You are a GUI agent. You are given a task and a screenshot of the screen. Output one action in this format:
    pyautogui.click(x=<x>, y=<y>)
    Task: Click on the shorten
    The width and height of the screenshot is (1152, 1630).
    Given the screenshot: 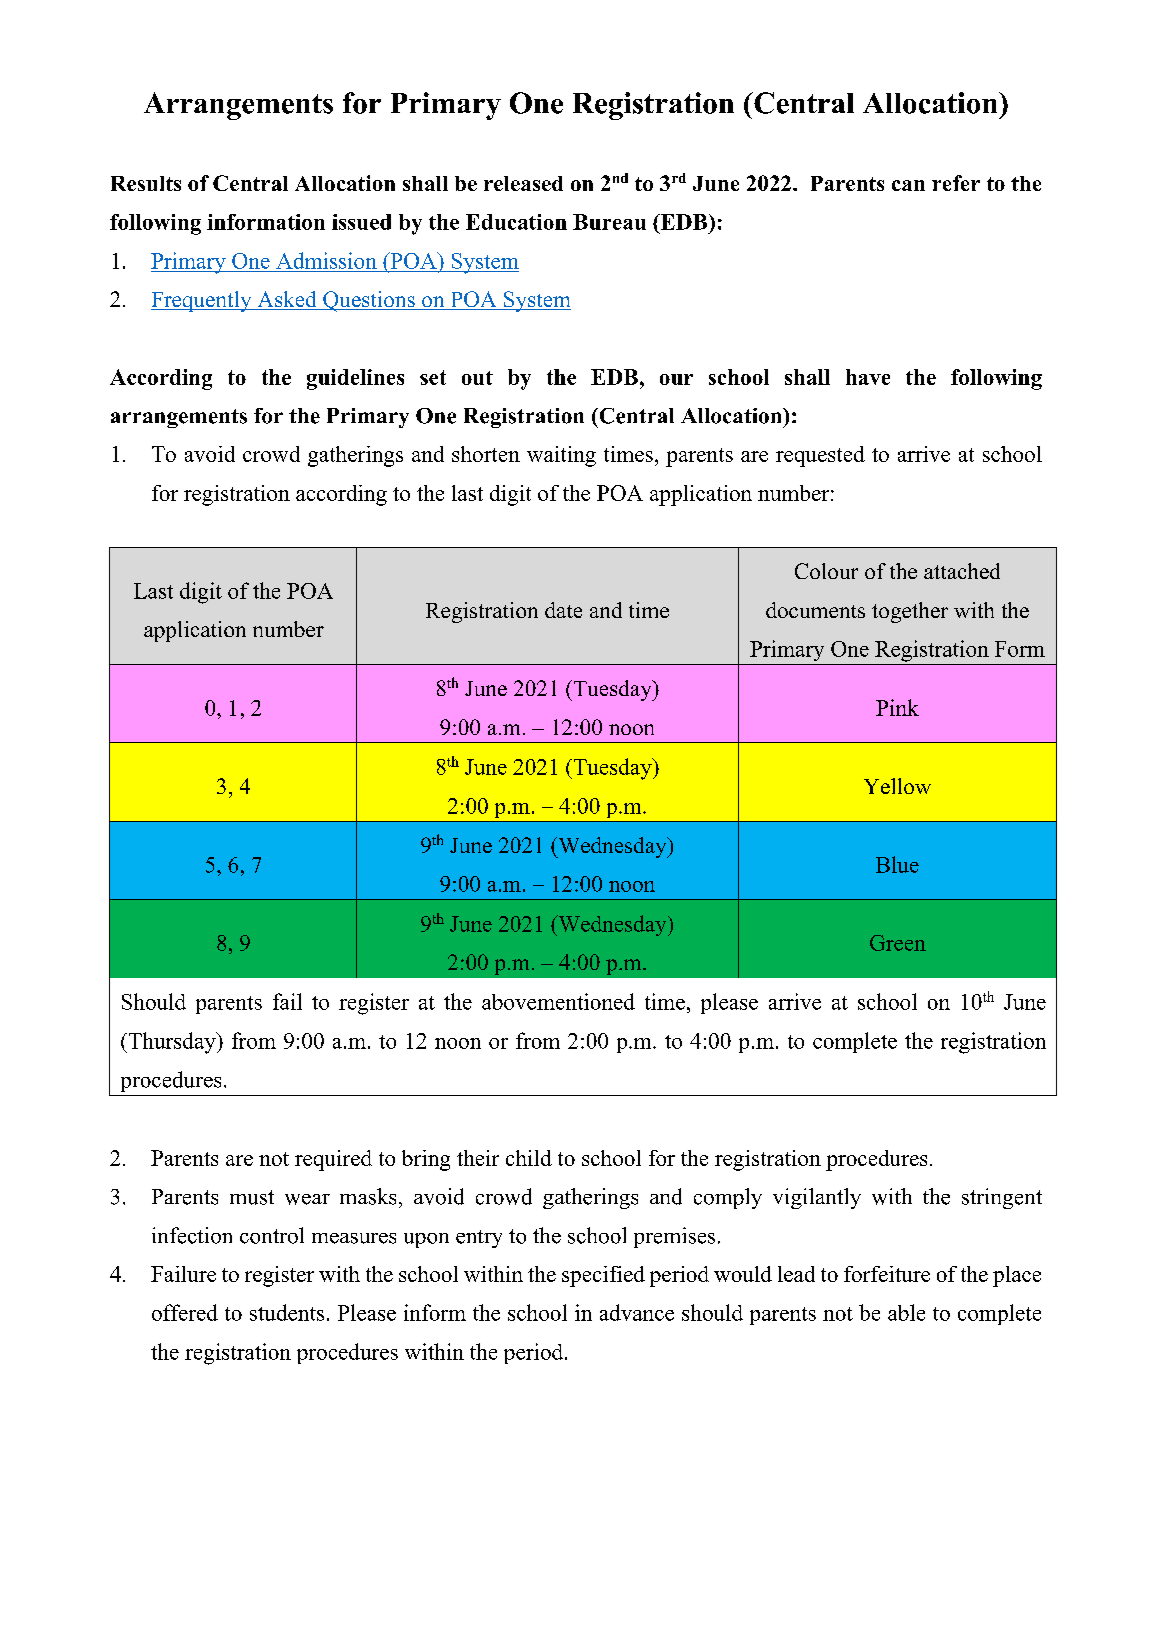 What is the action you would take?
    pyautogui.click(x=486, y=454)
